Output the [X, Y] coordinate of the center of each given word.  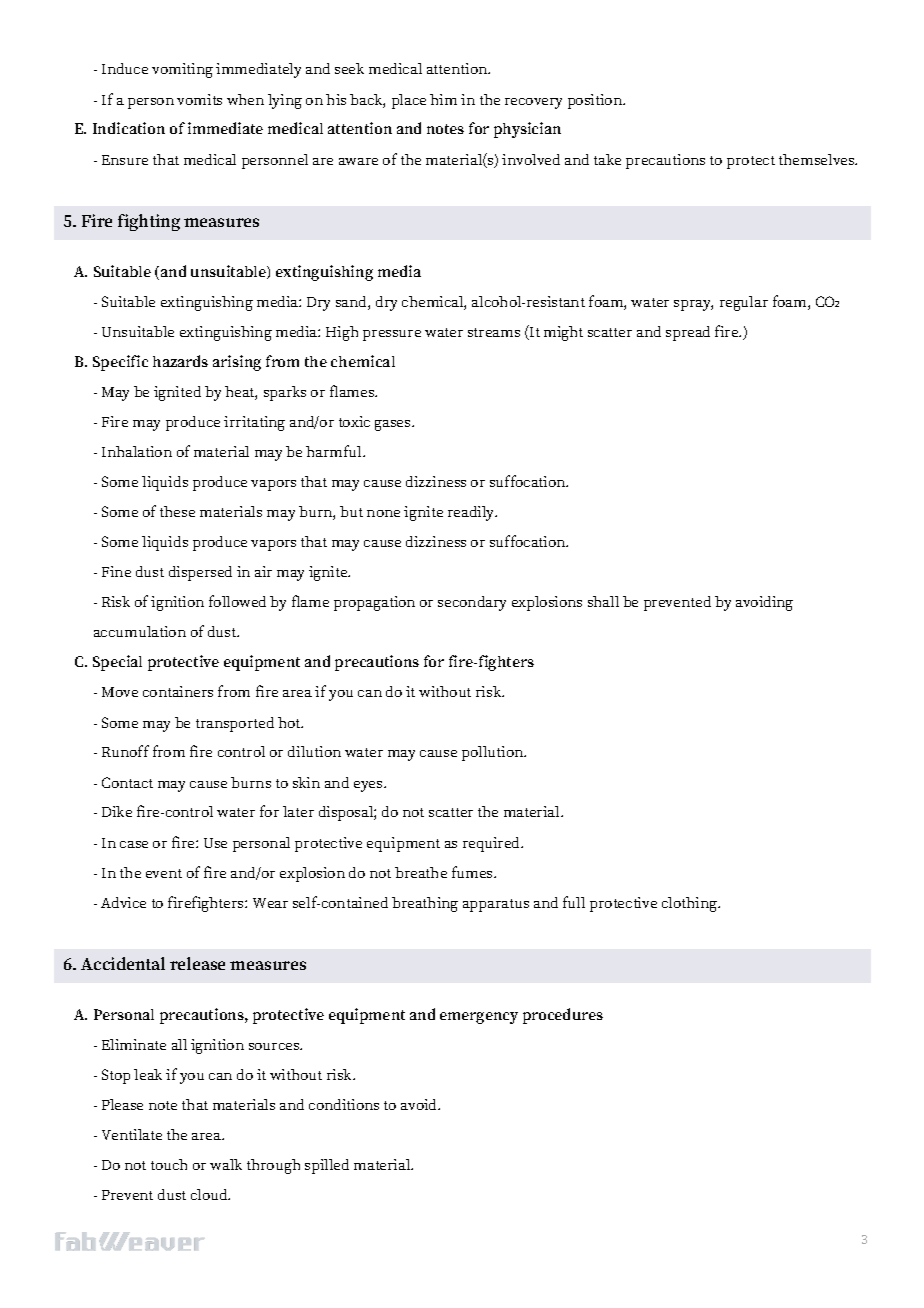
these [177, 511]
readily [472, 513]
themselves [818, 159]
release [197, 963]
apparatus [496, 905]
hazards [180, 361]
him [443, 99]
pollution [494, 753]
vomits [199, 99]
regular [744, 303]
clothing [691, 904]
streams [494, 332]
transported [235, 724]
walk [226, 1164]
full [574, 902]
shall [603, 601]
